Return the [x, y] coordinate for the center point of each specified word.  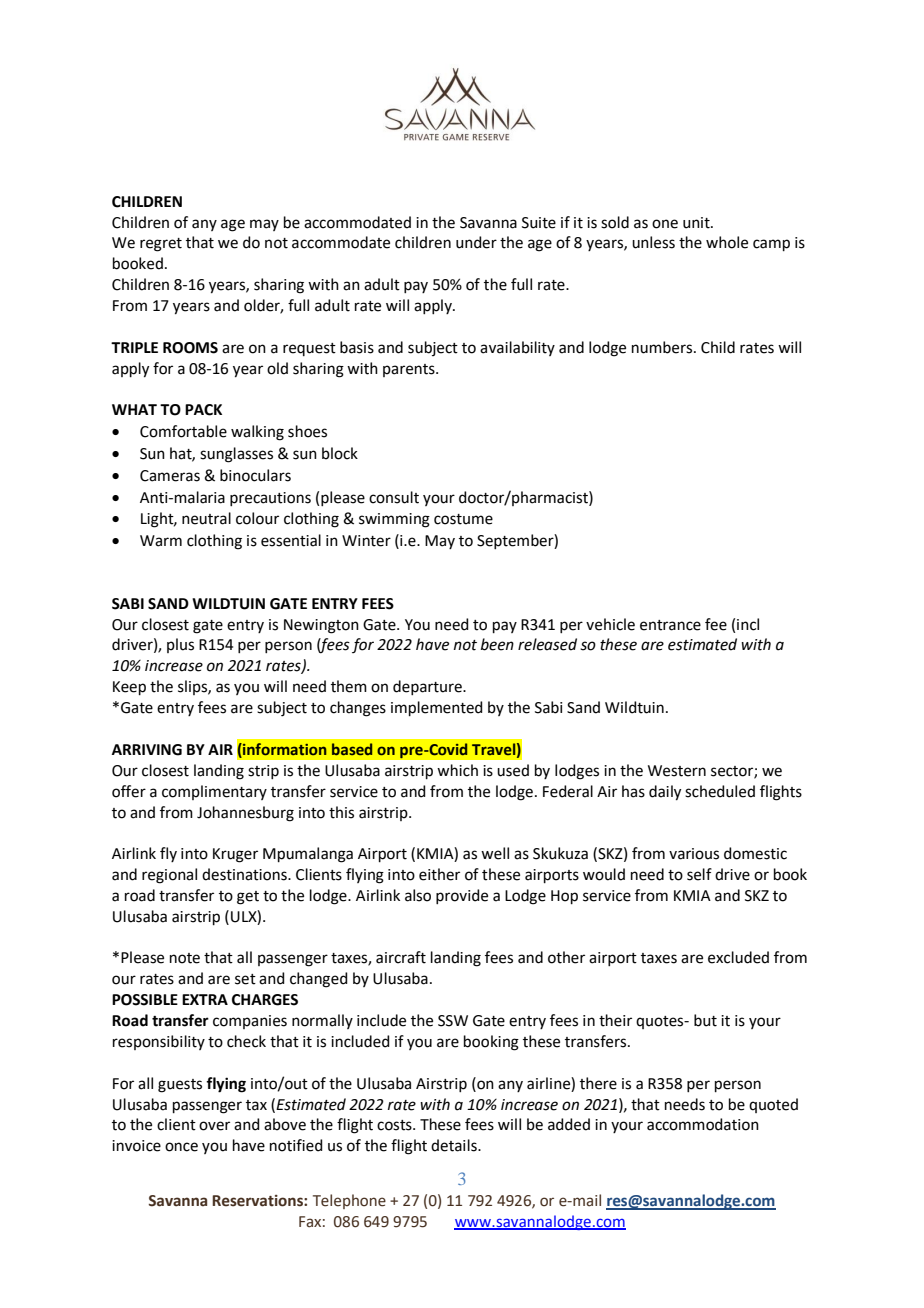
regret [161, 245]
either [439, 874]
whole [727, 242]
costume [463, 519]
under [476, 242]
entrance [670, 625]
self [699, 874]
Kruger [235, 855]
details [455, 1145]
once [181, 1147]
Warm [161, 541]
